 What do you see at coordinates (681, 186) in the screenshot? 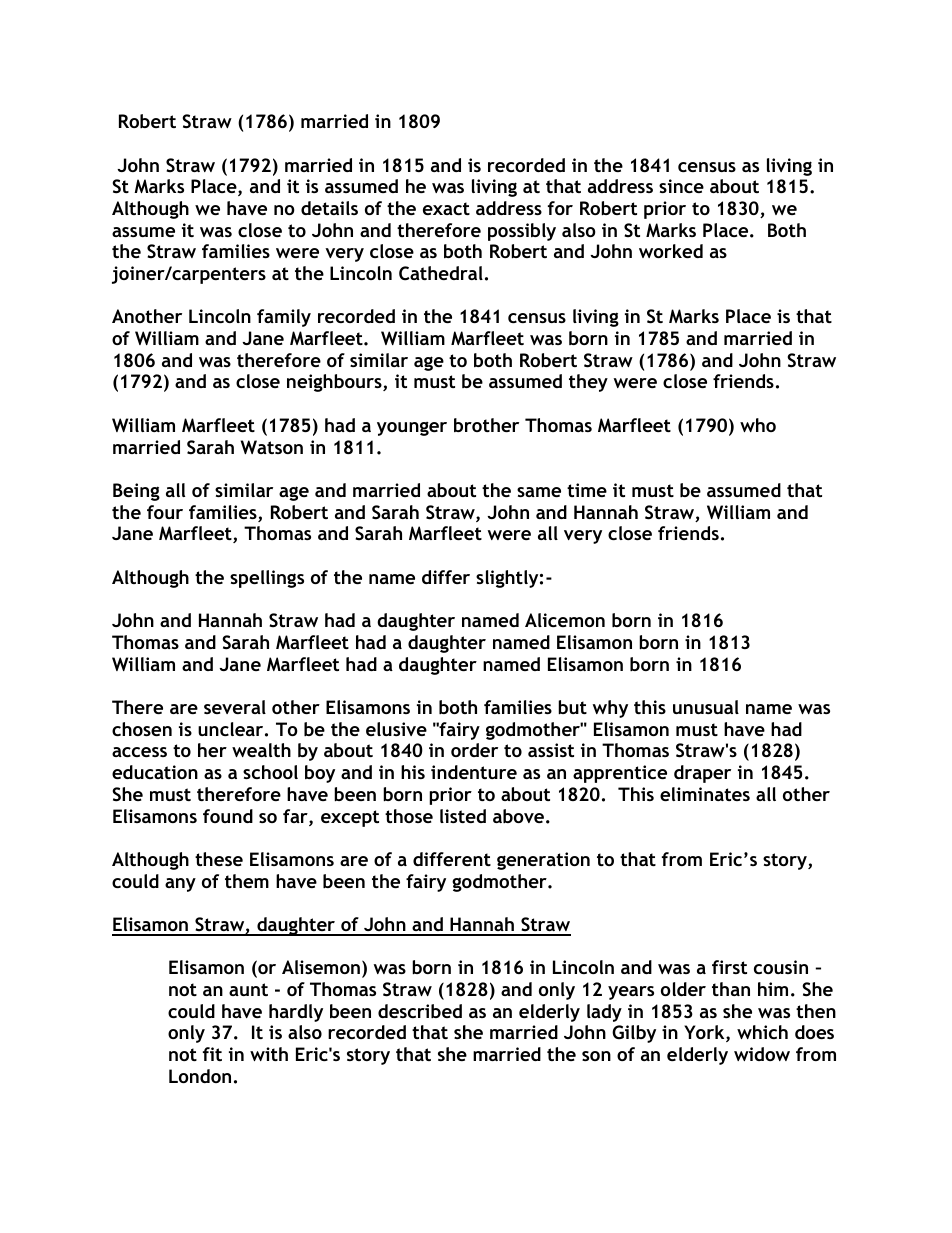
I see `since` at bounding box center [681, 186].
